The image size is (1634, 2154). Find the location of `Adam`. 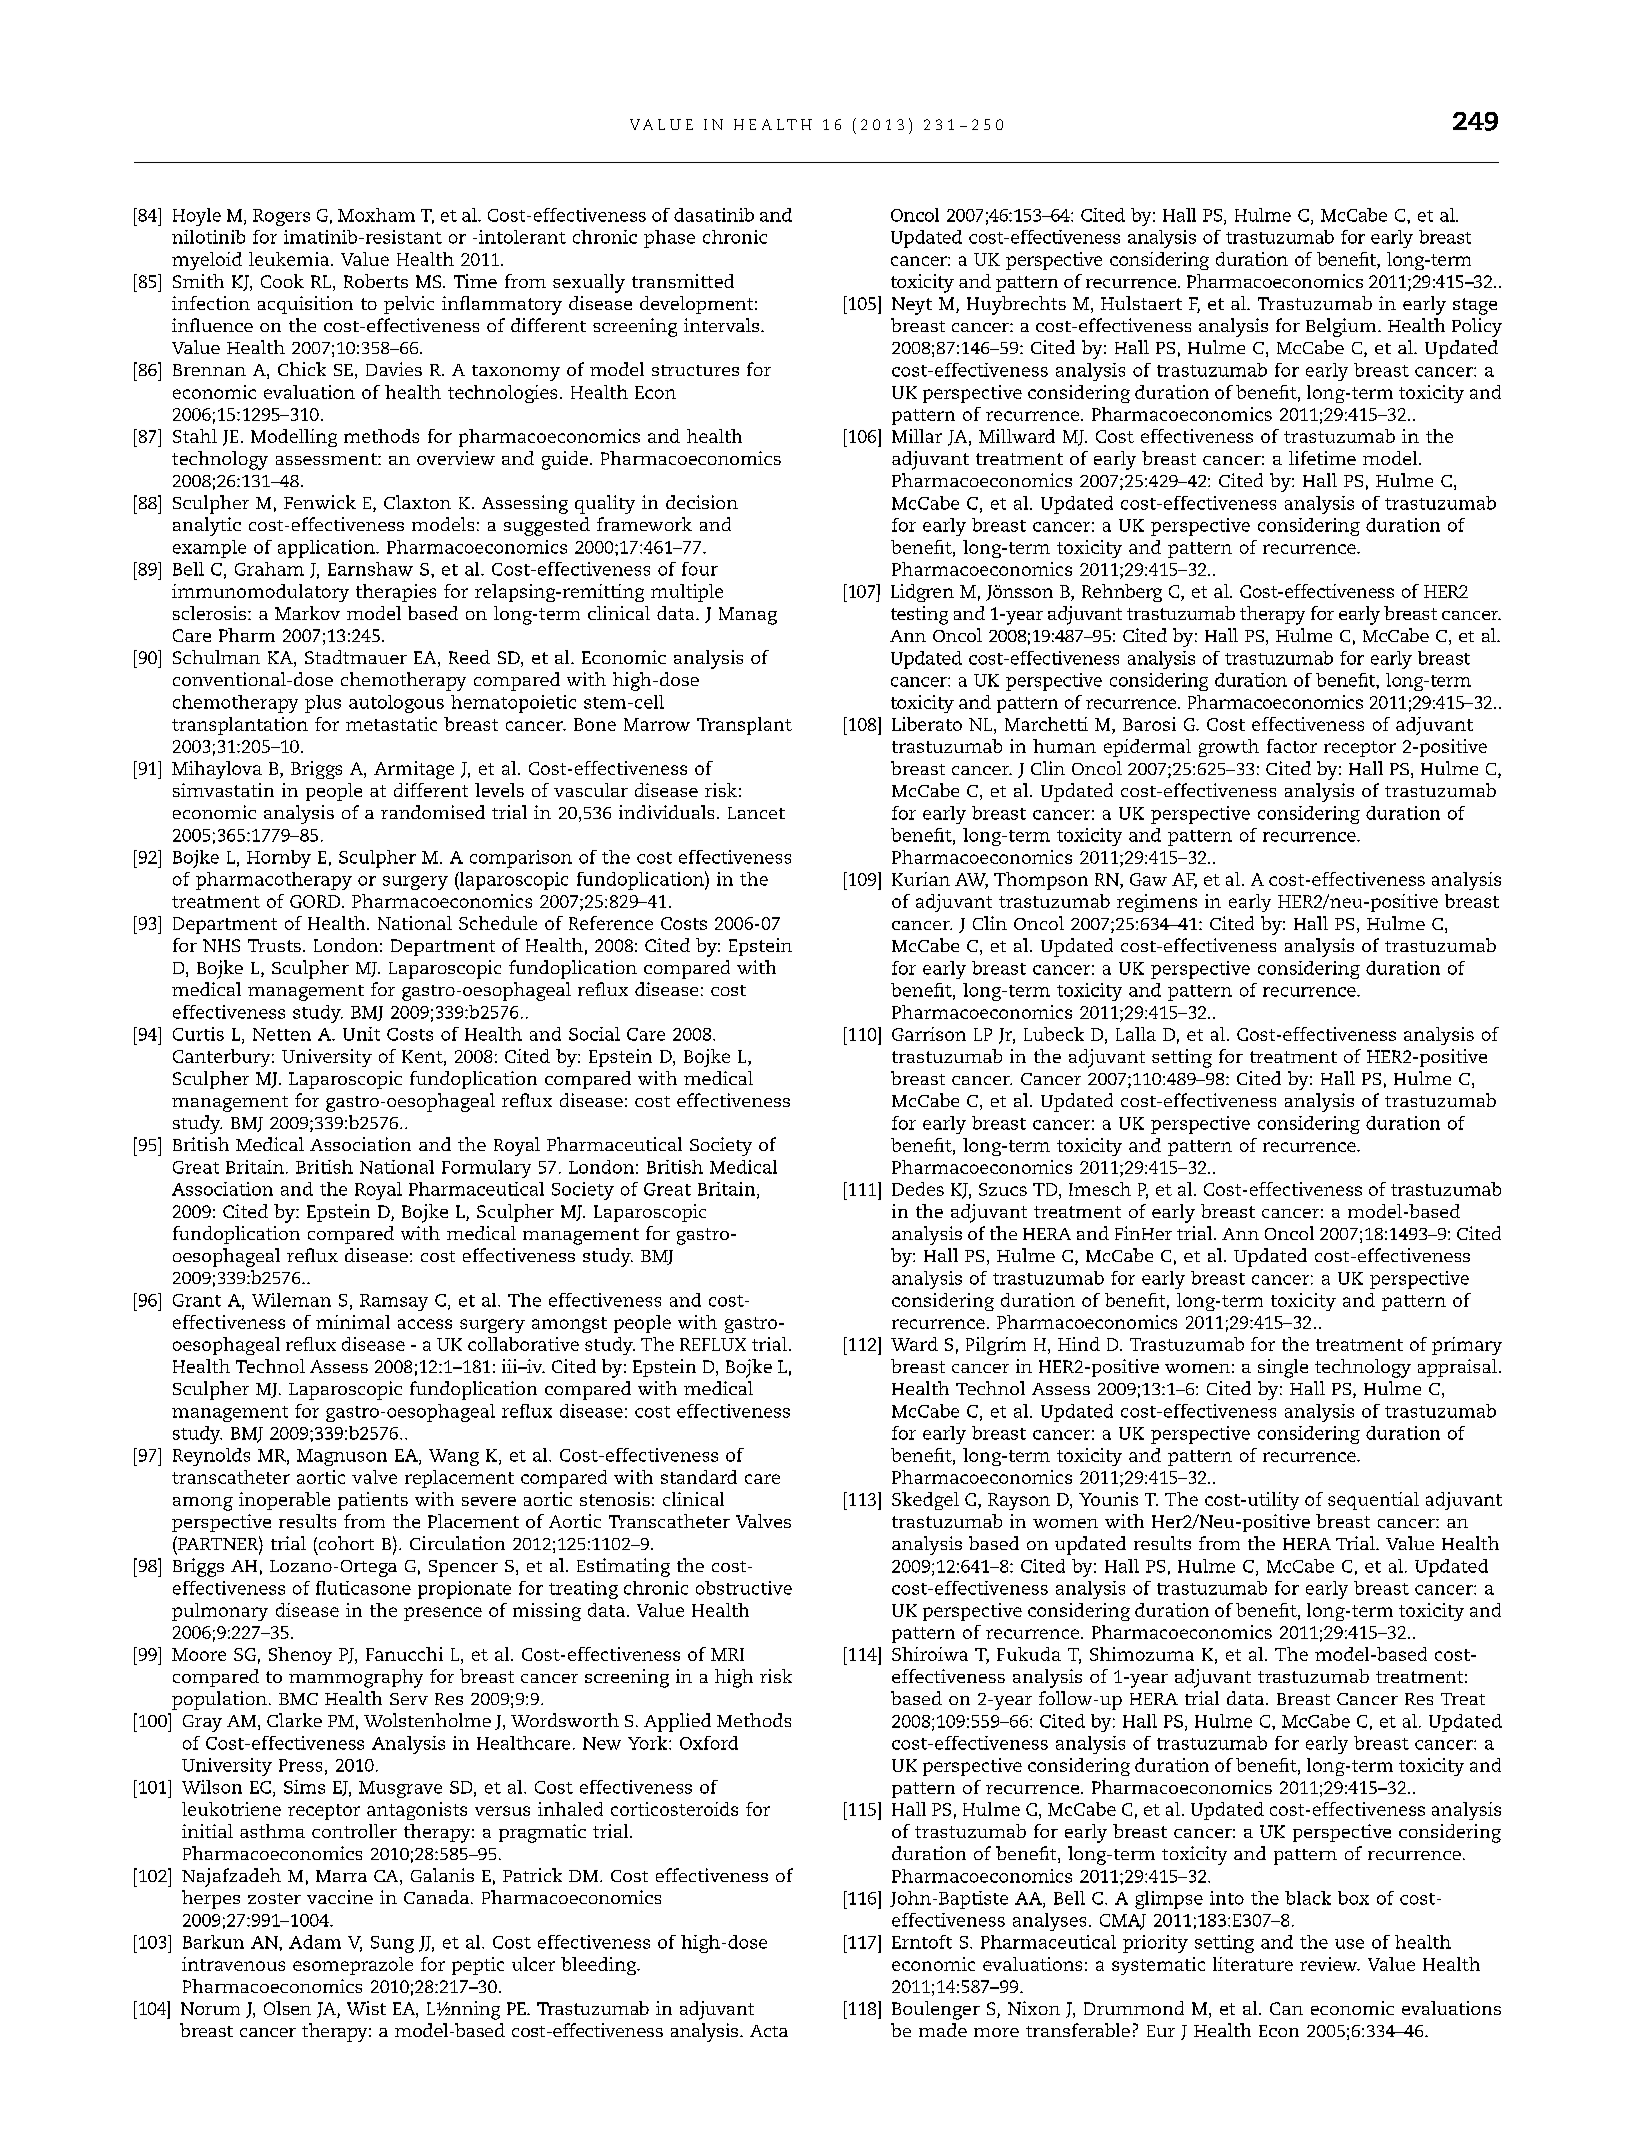

Adam is located at coordinates (315, 1942).
